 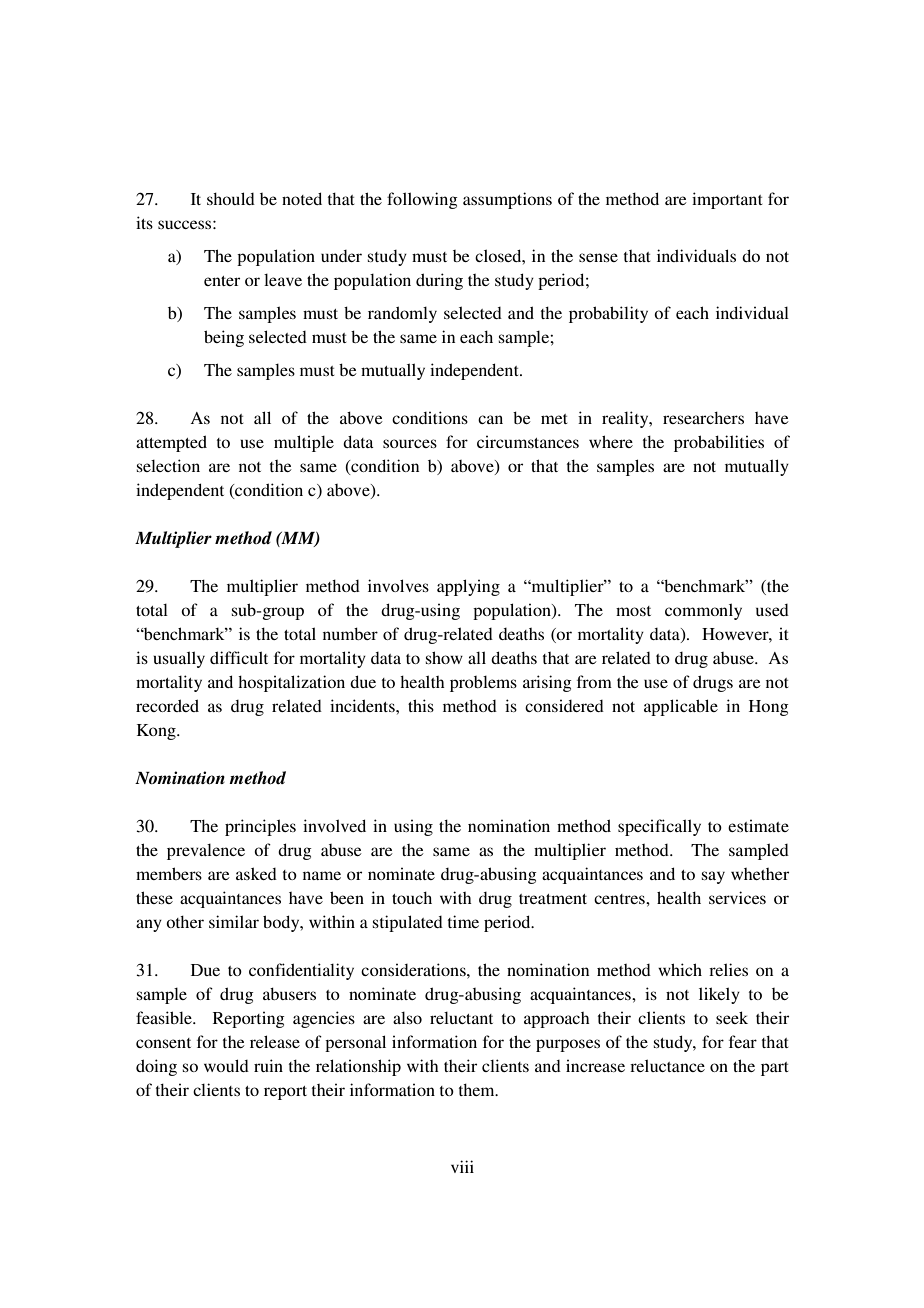 What do you see at coordinates (422, 200) in the page?
I see `following` at bounding box center [422, 200].
